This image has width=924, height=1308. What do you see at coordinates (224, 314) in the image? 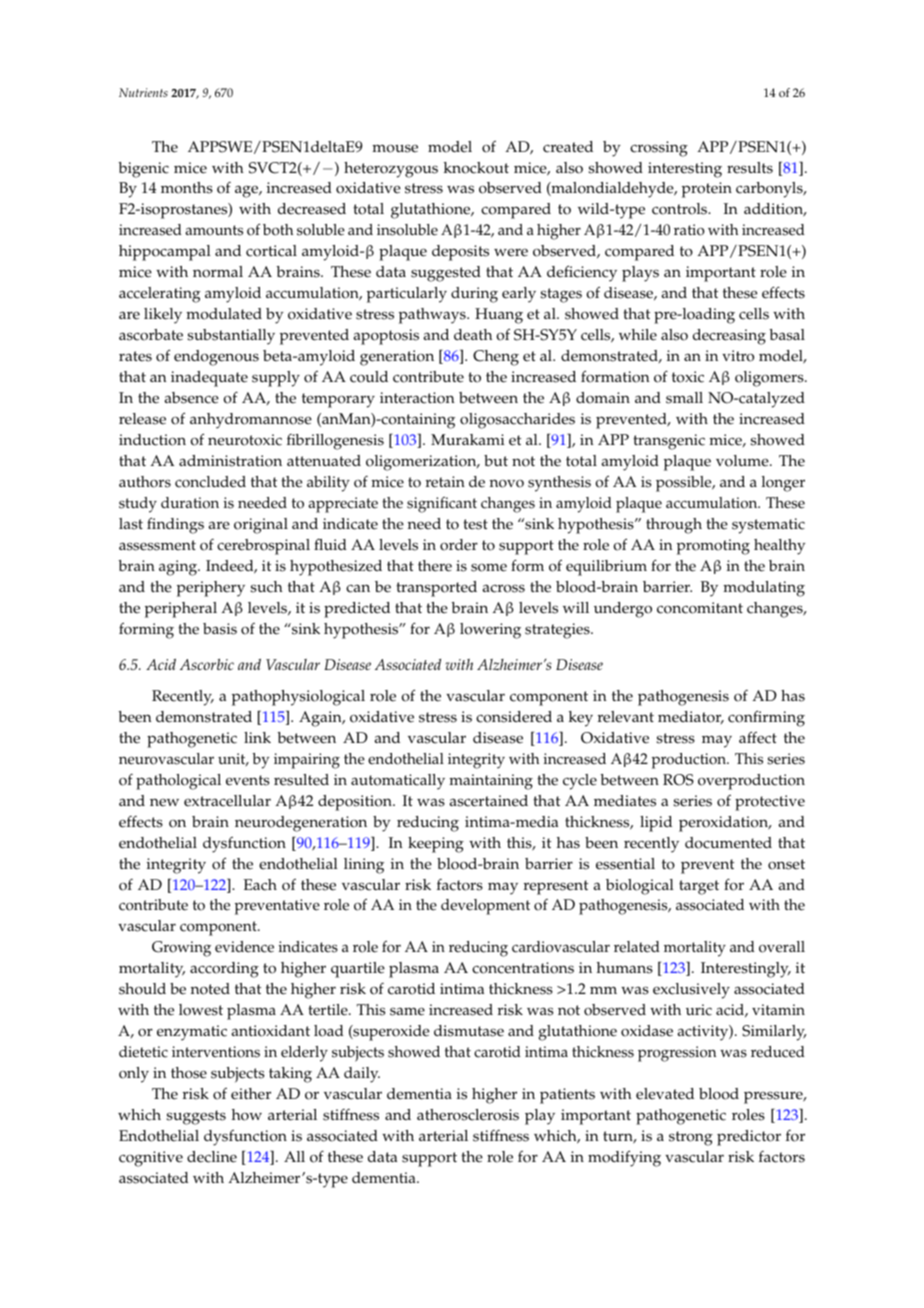
I see `modulated` at bounding box center [224, 314].
